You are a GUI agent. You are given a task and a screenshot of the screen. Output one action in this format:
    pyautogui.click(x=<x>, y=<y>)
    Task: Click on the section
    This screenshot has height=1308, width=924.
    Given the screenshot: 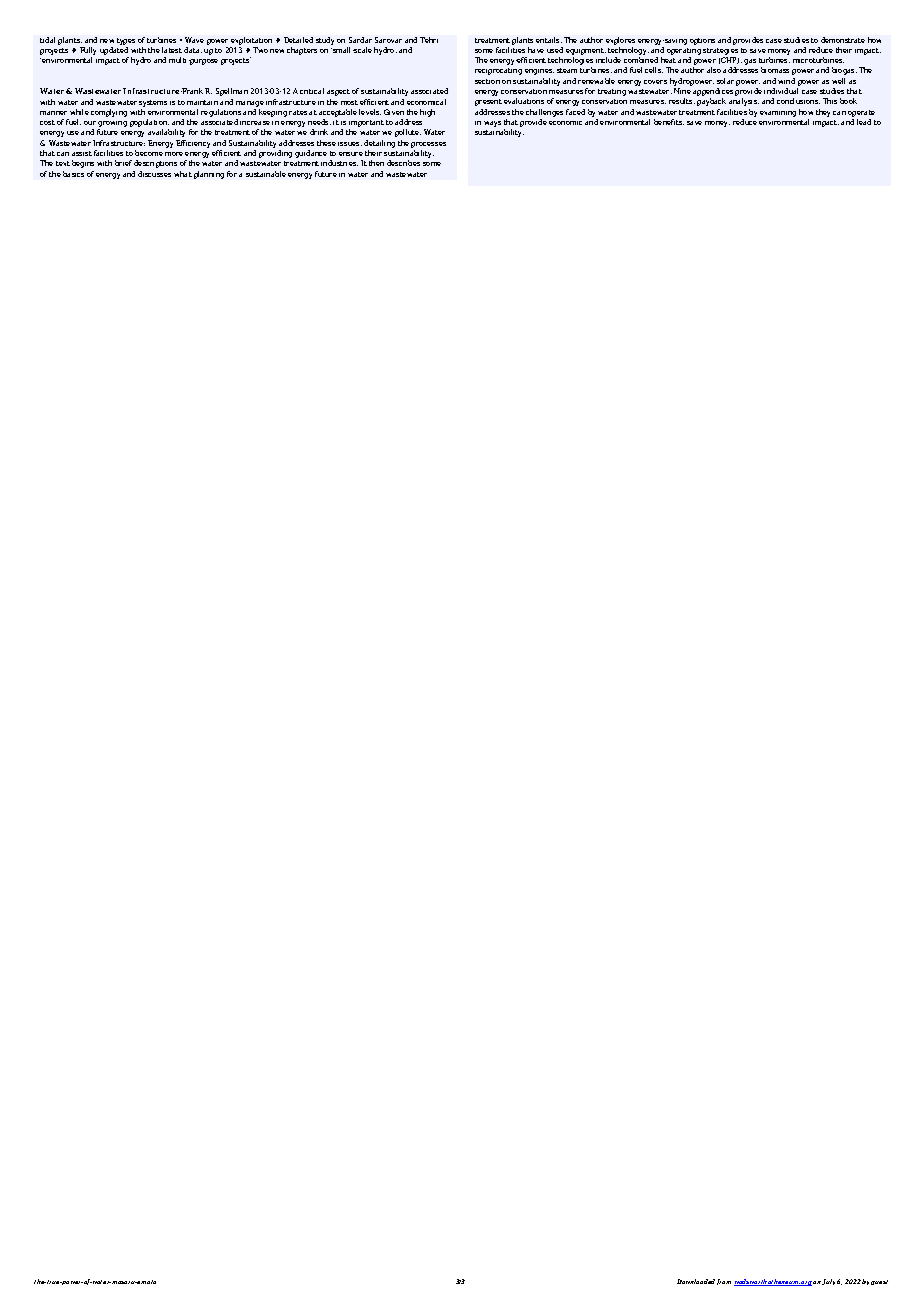 What is the action you would take?
    pyautogui.click(x=487, y=81)
